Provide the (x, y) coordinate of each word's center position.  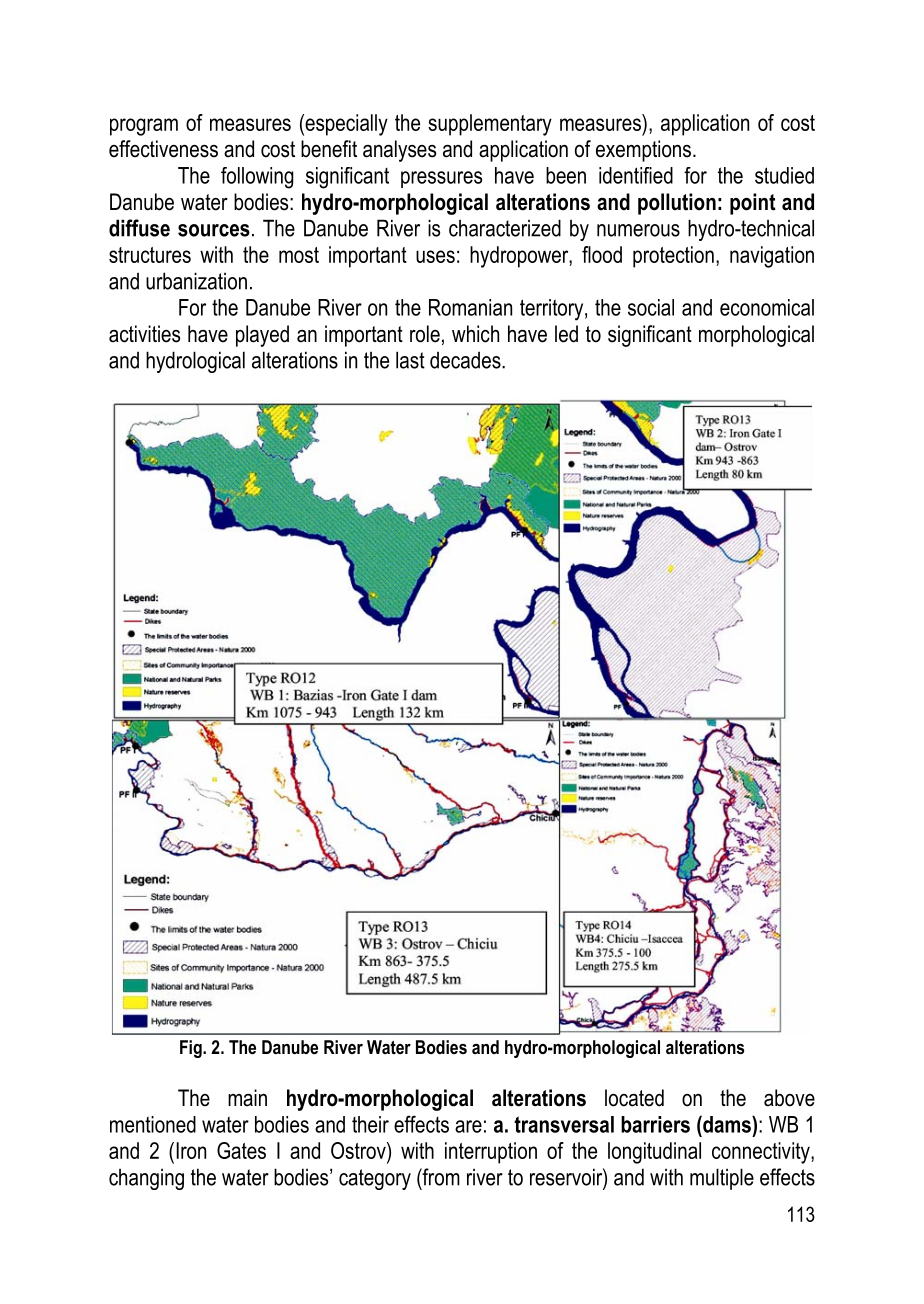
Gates (241, 1150)
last (410, 360)
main (247, 1098)
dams (727, 1124)
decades (466, 360)
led (566, 334)
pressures (441, 179)
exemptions (645, 151)
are (468, 1126)
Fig (192, 1049)
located (634, 1098)
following (257, 178)
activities (144, 334)
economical (767, 307)
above (789, 1098)
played (262, 336)
